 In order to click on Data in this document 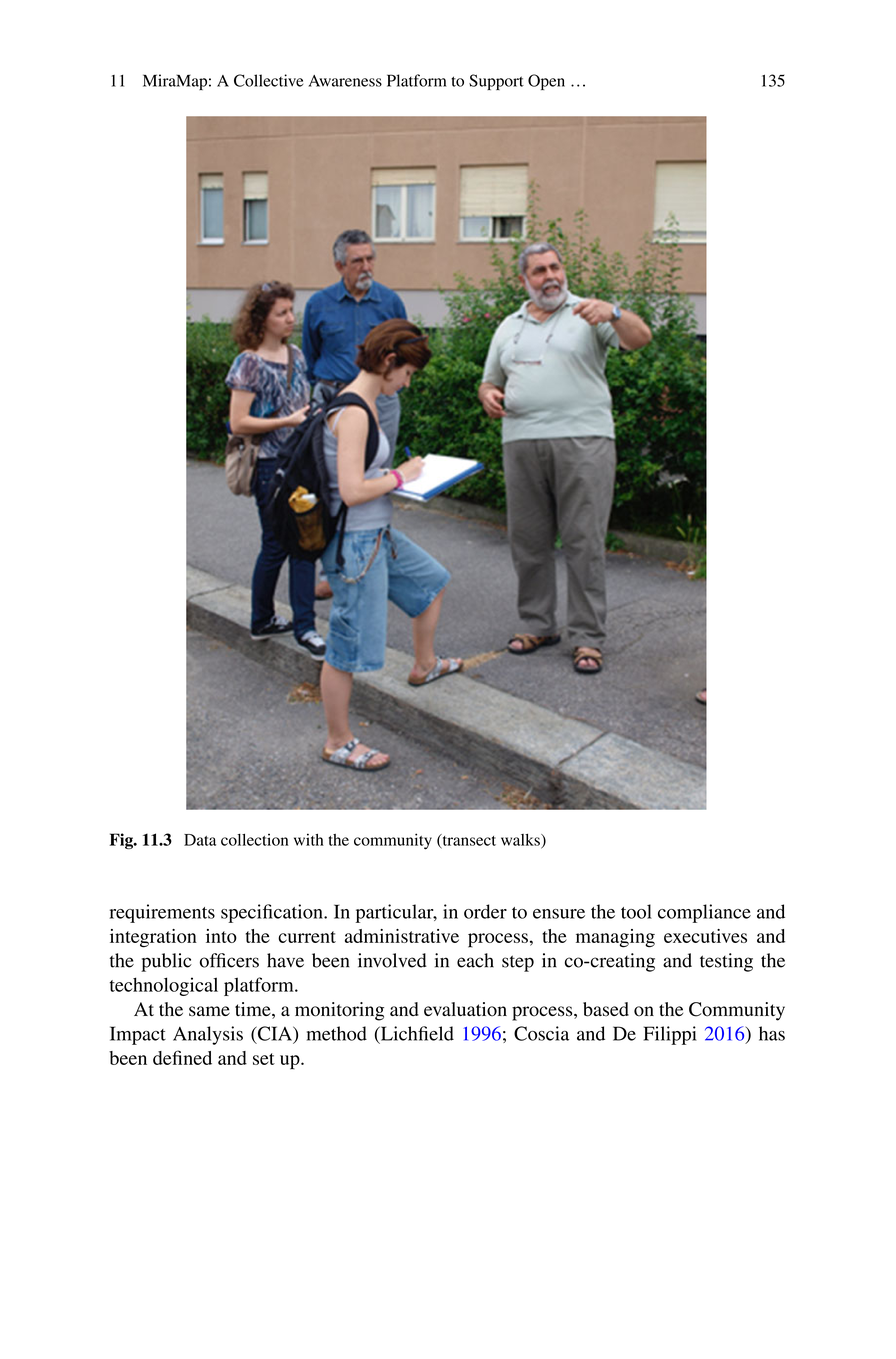, I will do `click(200, 840)`.
